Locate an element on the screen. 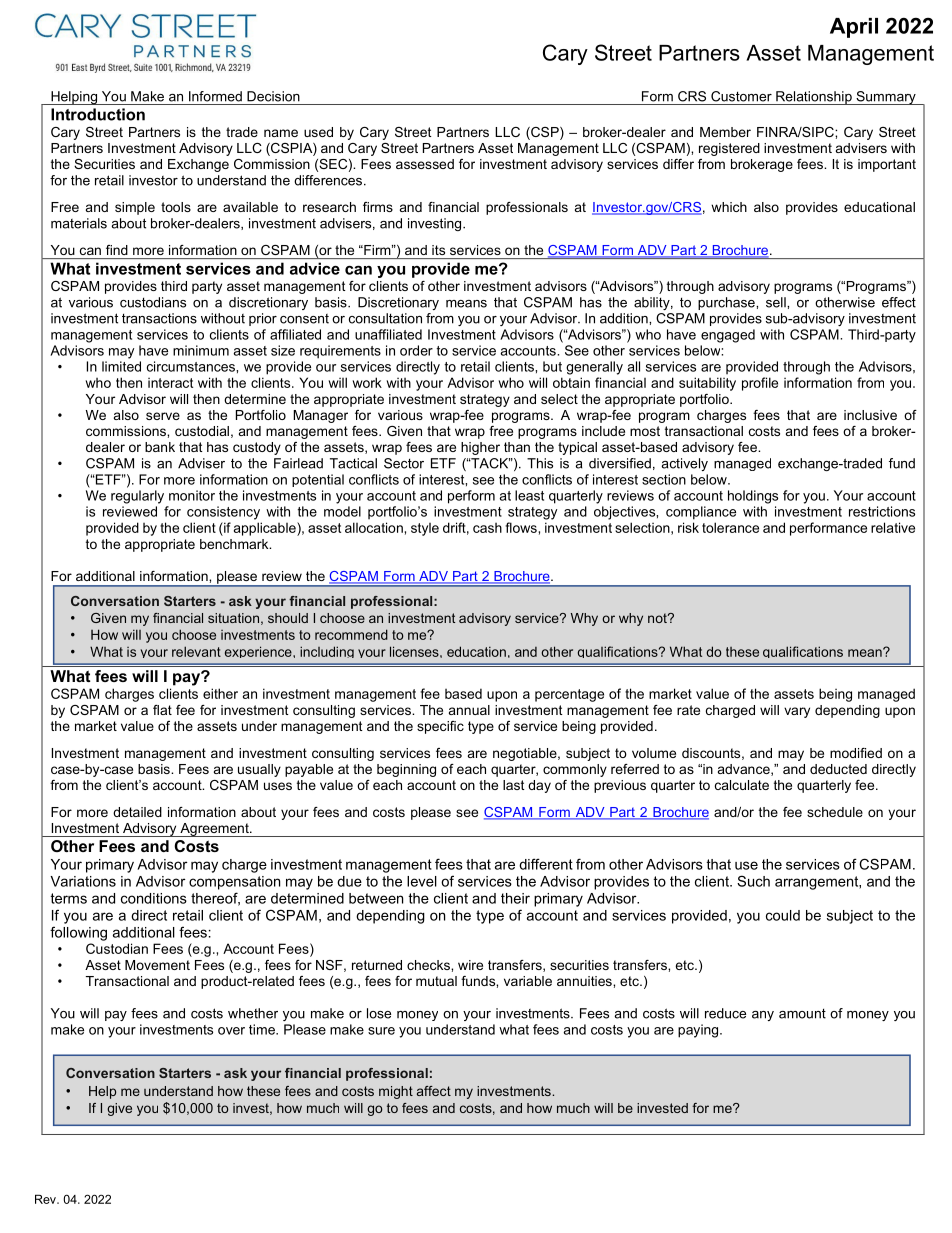  Relationship is located at coordinates (814, 98).
